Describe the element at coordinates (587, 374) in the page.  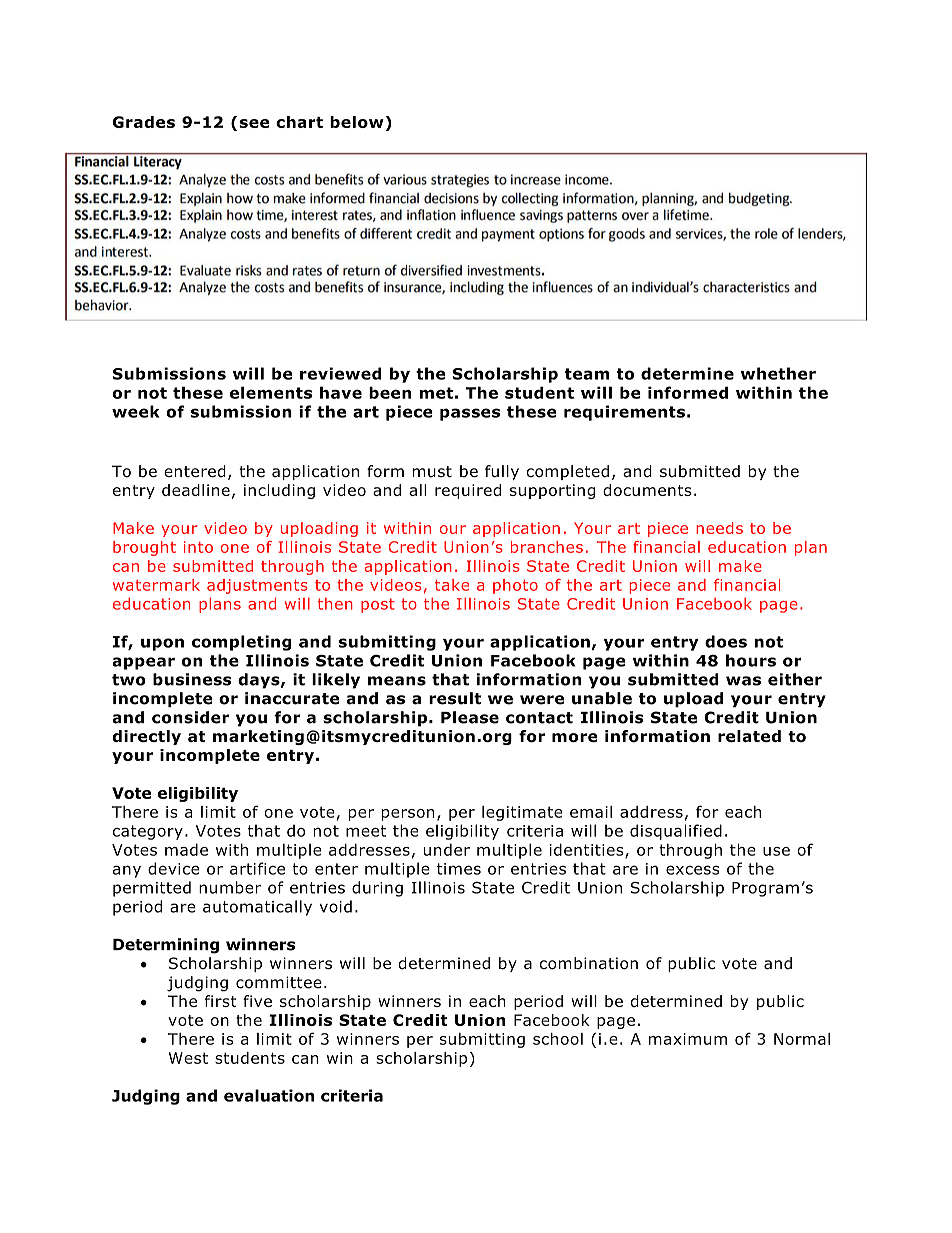
I see `team` at that location.
